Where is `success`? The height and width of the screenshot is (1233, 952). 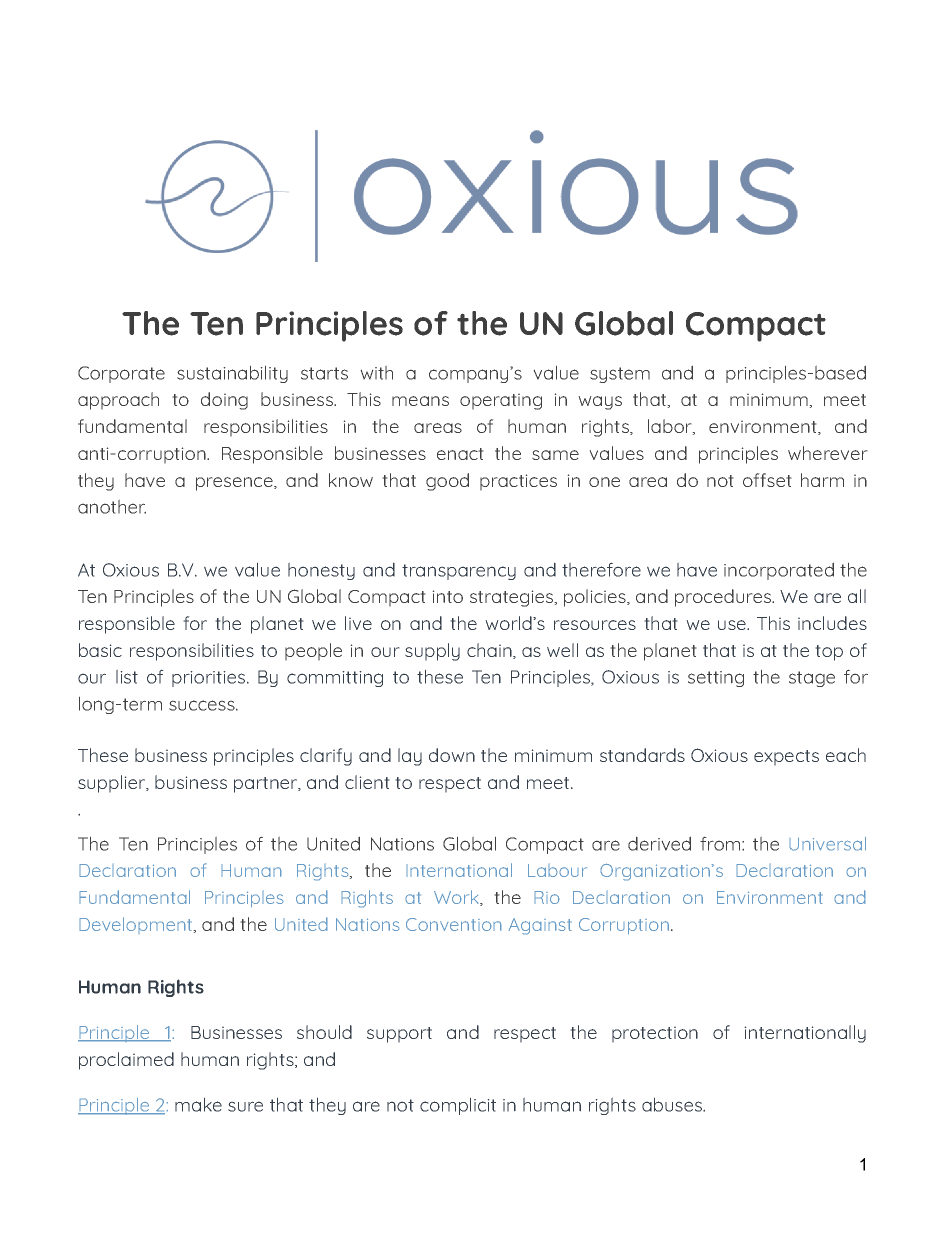
success is located at coordinates (203, 705).
